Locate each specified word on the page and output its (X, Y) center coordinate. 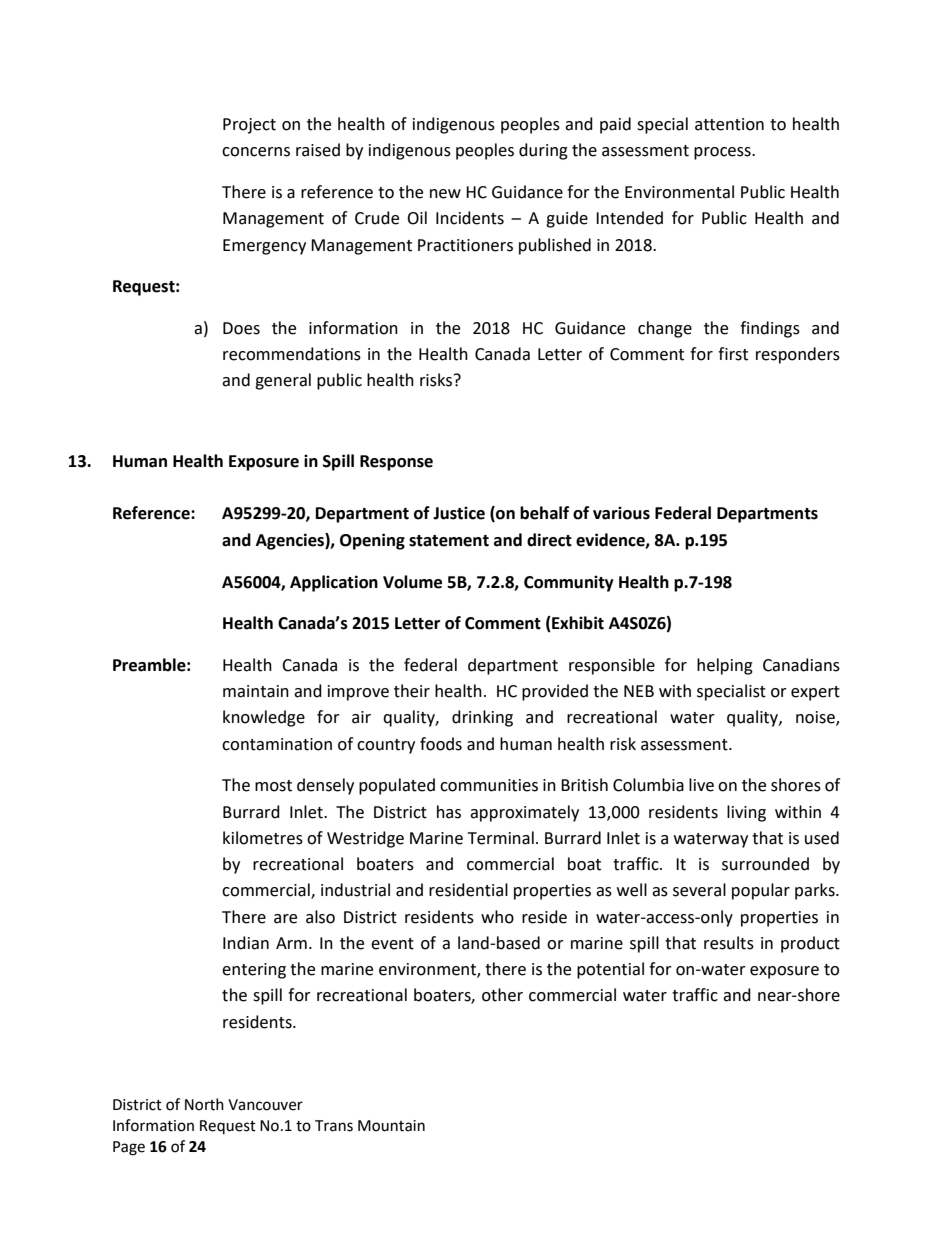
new (445, 194)
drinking (482, 718)
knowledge (264, 718)
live (701, 785)
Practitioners (465, 245)
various (621, 513)
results (729, 943)
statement (449, 541)
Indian (246, 943)
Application (334, 583)
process (723, 153)
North (204, 1104)
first (733, 354)
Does (241, 328)
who (497, 917)
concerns (256, 152)
